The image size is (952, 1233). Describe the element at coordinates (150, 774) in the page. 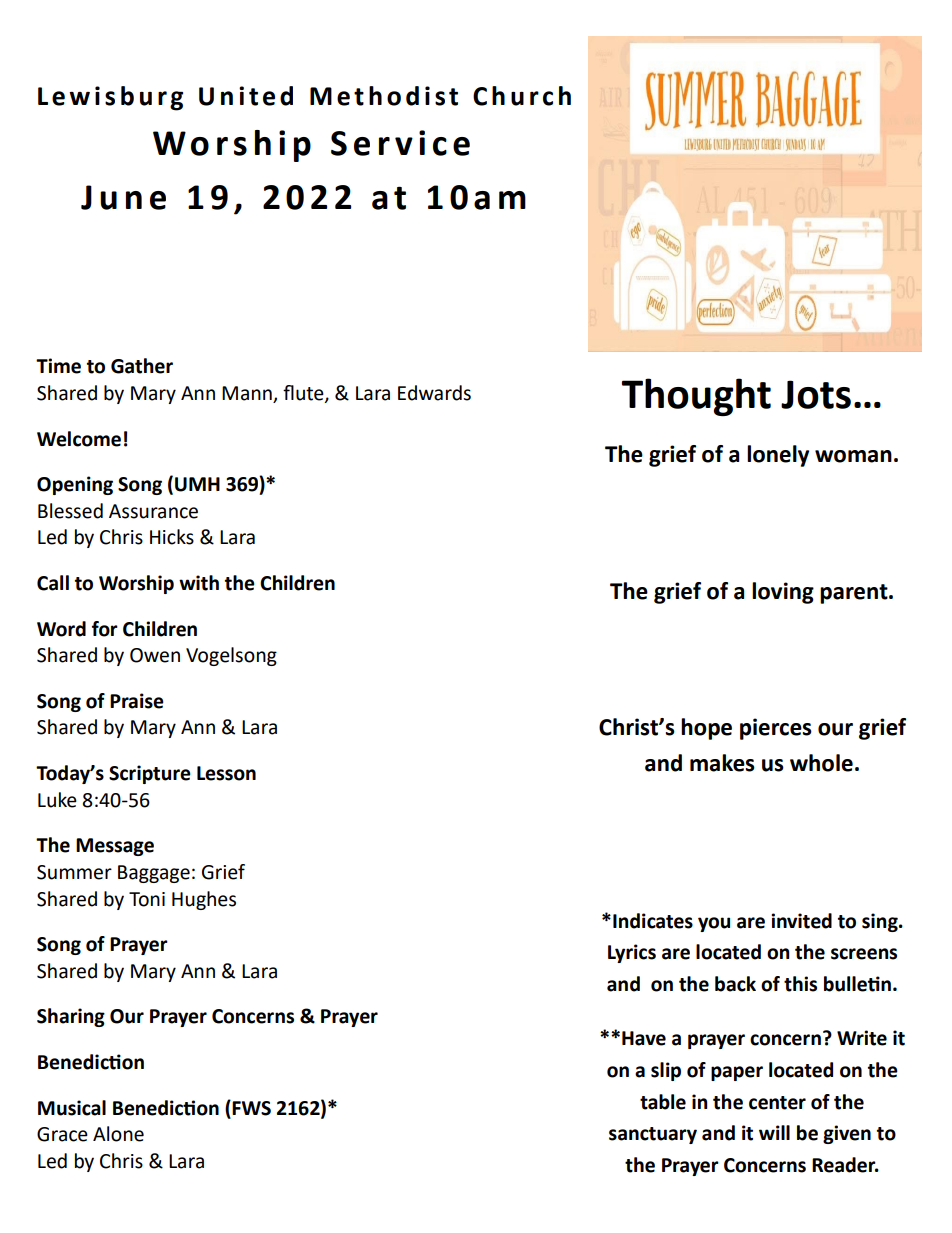

I see `Scripture` at that location.
